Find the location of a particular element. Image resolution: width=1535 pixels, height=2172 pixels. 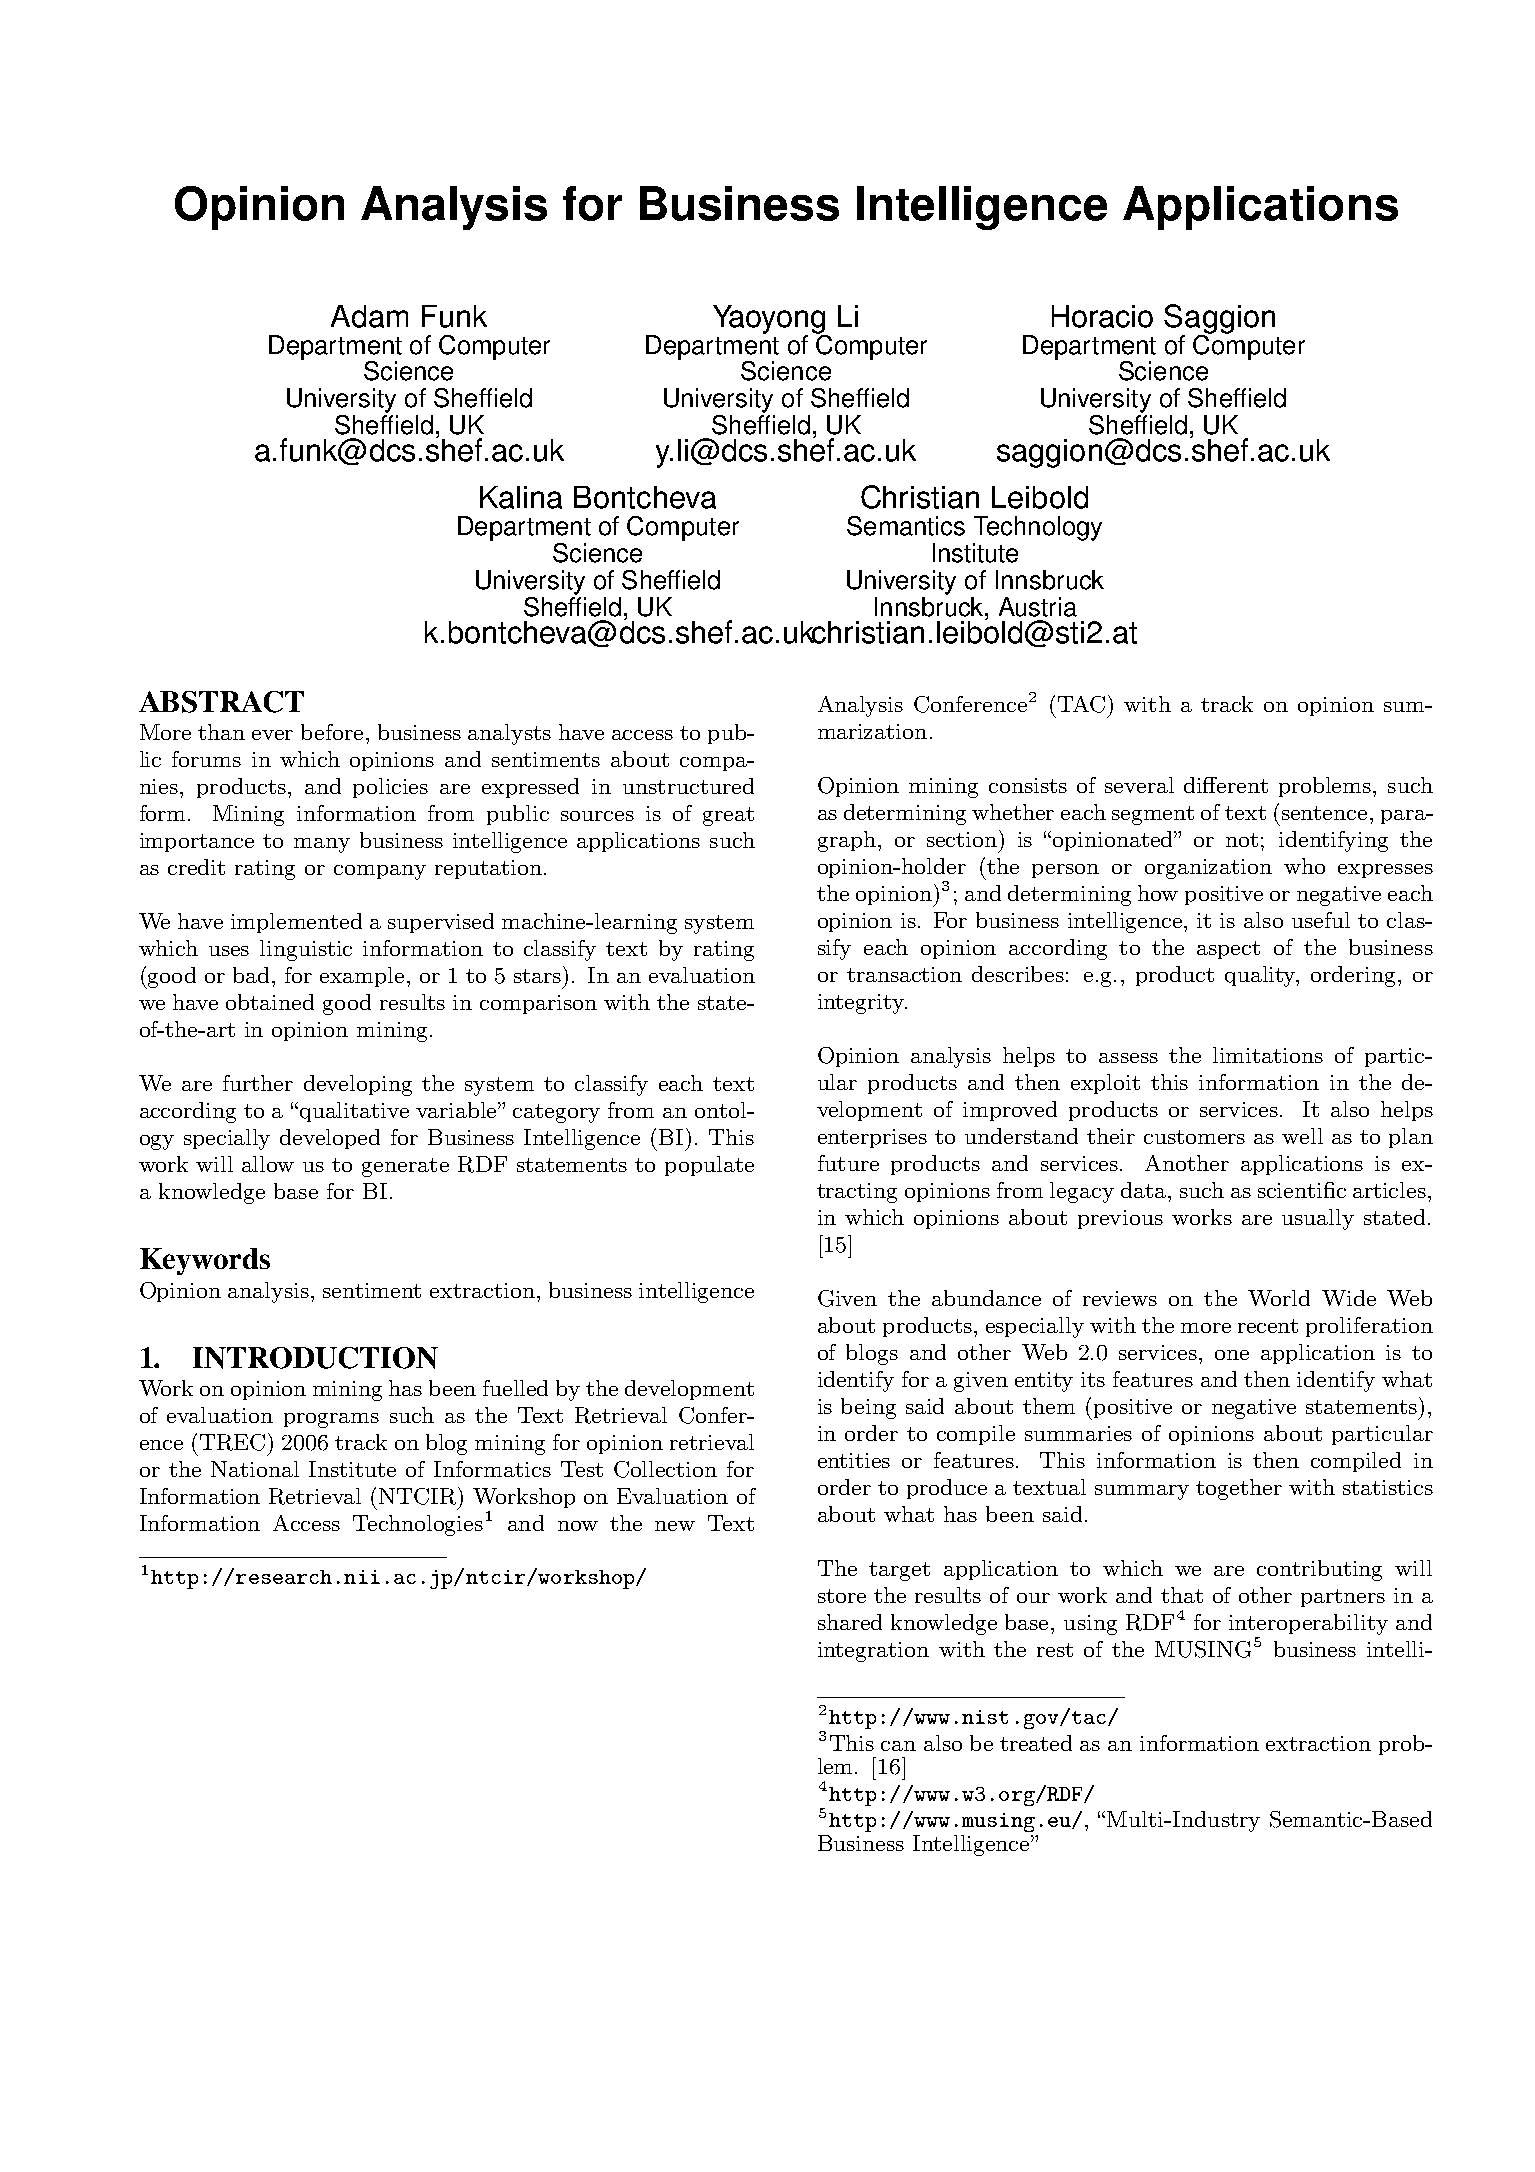

Horacio is located at coordinates (1102, 316).
